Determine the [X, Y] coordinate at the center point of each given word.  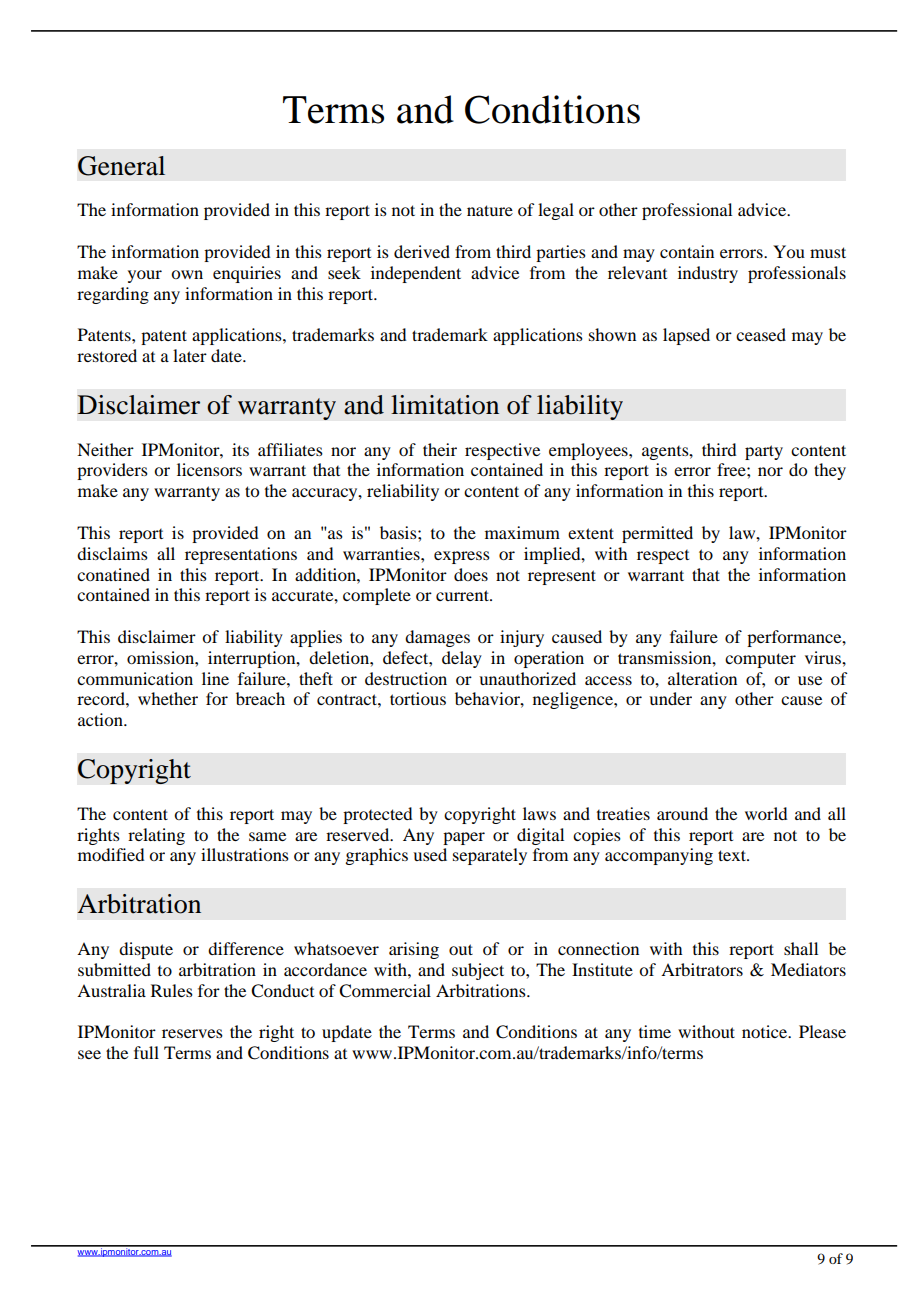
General [121, 166]
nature [490, 210]
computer [760, 660]
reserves [192, 1033]
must [828, 252]
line [215, 678]
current [463, 595]
